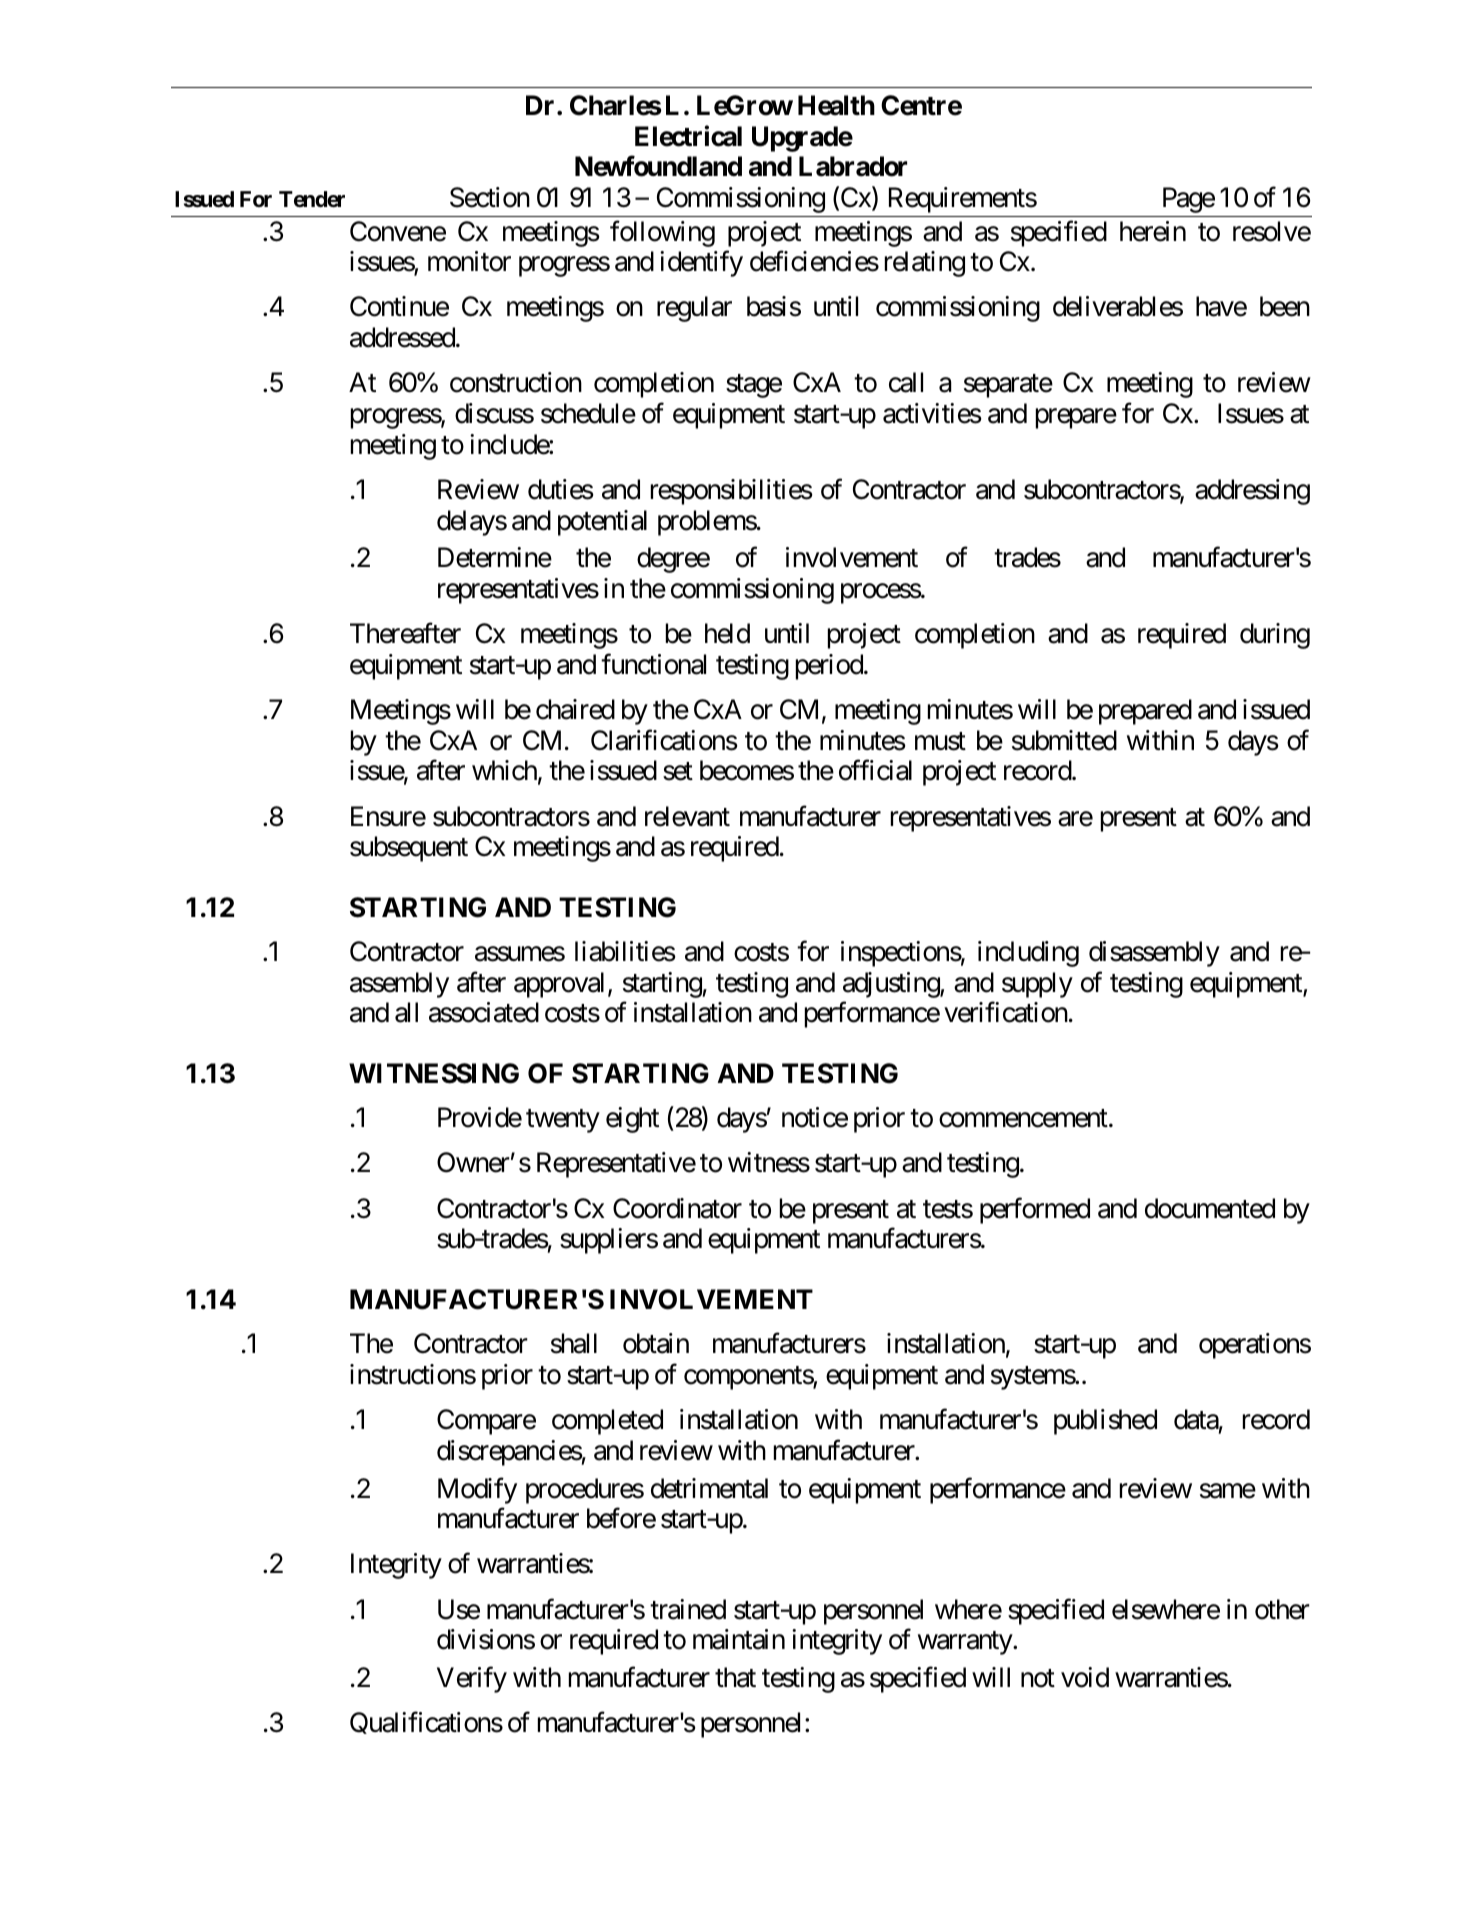 The image size is (1483, 1919). I want to click on subsequent, so click(409, 849).
